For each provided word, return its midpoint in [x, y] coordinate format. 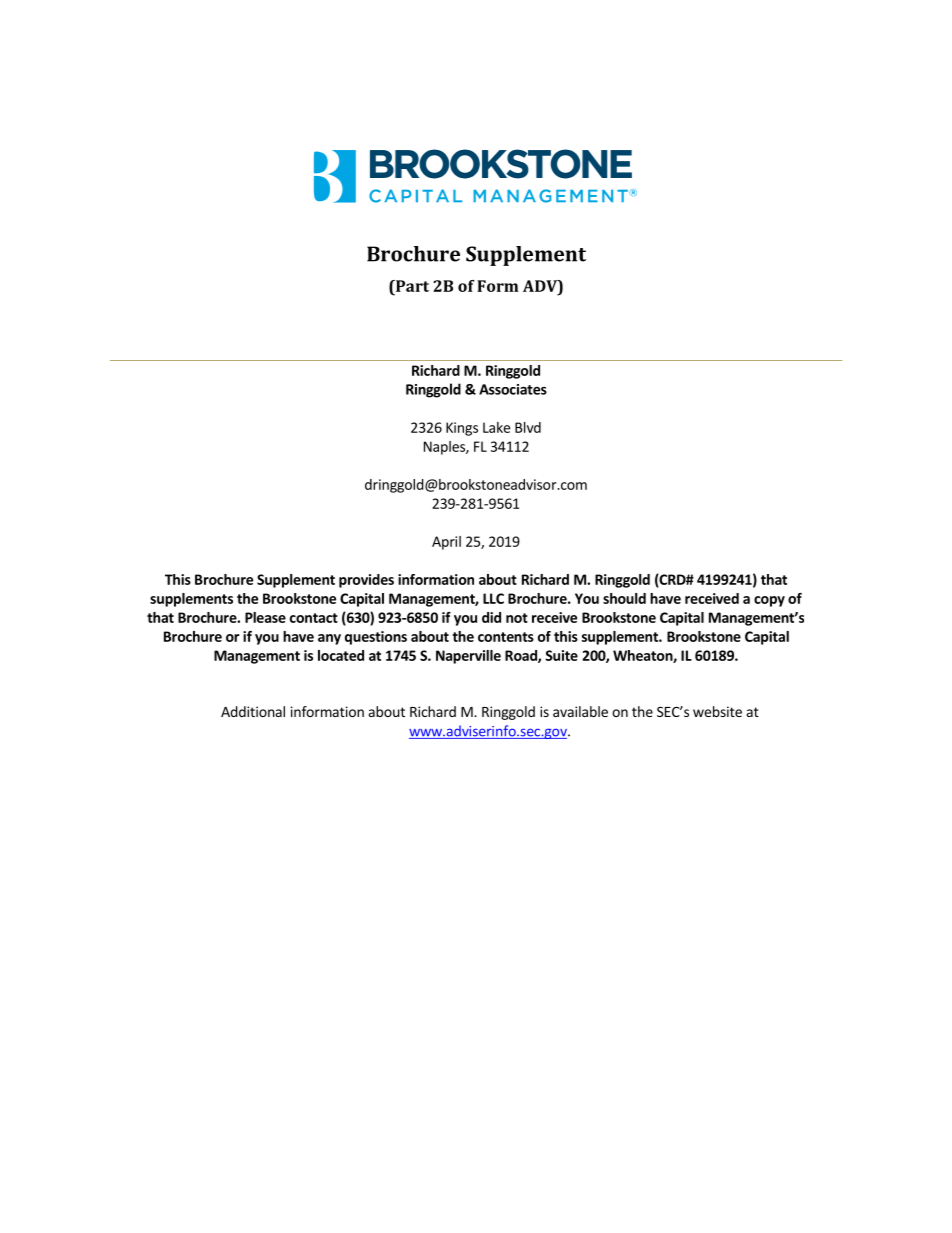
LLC [493, 598]
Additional [253, 711]
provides [366, 581]
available [580, 711]
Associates [513, 389]
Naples [445, 448]
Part [411, 286]
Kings [462, 429]
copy [769, 601]
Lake [496, 427]
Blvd [528, 427]
